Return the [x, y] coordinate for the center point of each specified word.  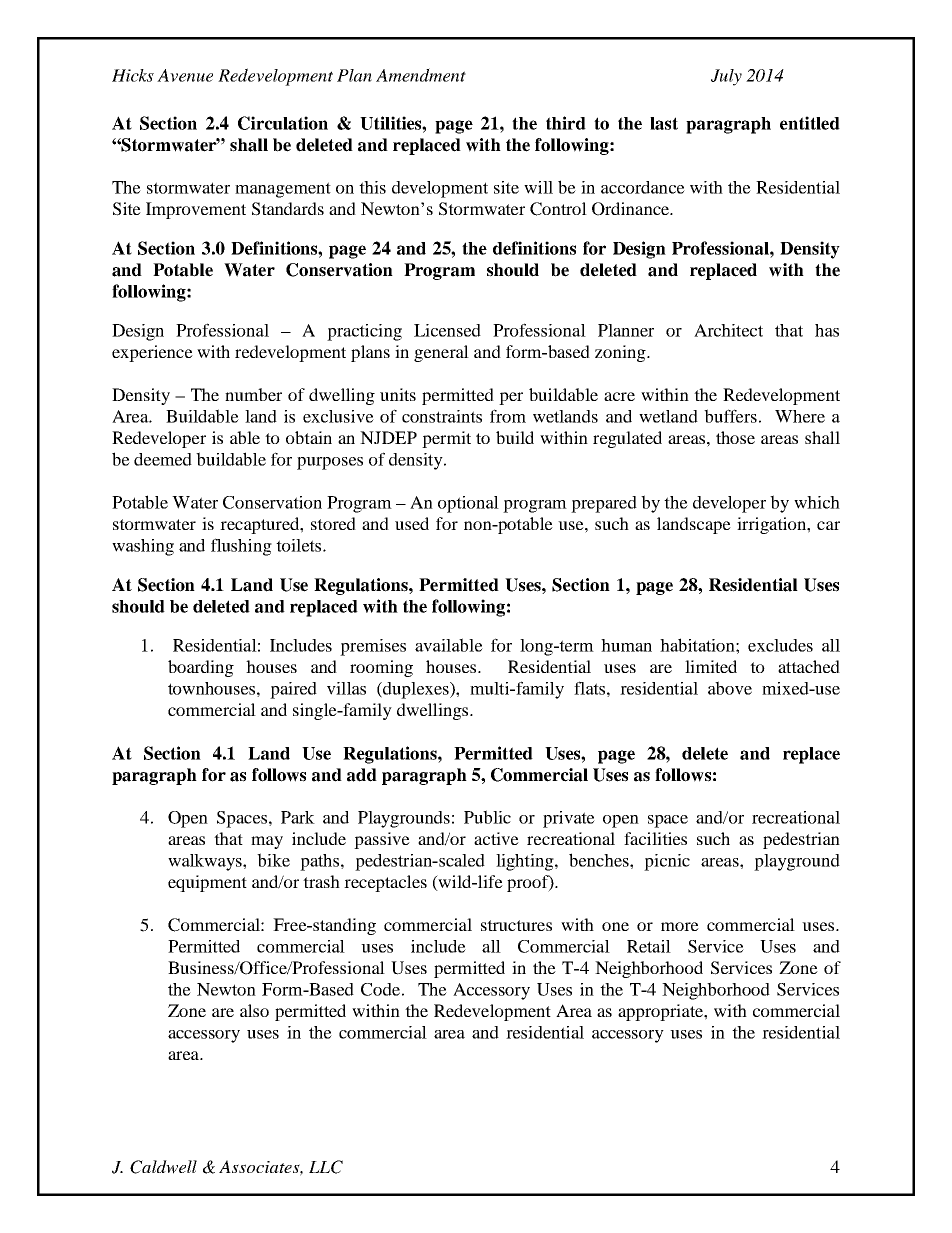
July [726, 77]
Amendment [421, 75]
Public [487, 817]
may [267, 842]
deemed [163, 459]
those [735, 437]
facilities [655, 838]
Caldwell [163, 1167]
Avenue [185, 75]
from [508, 416]
